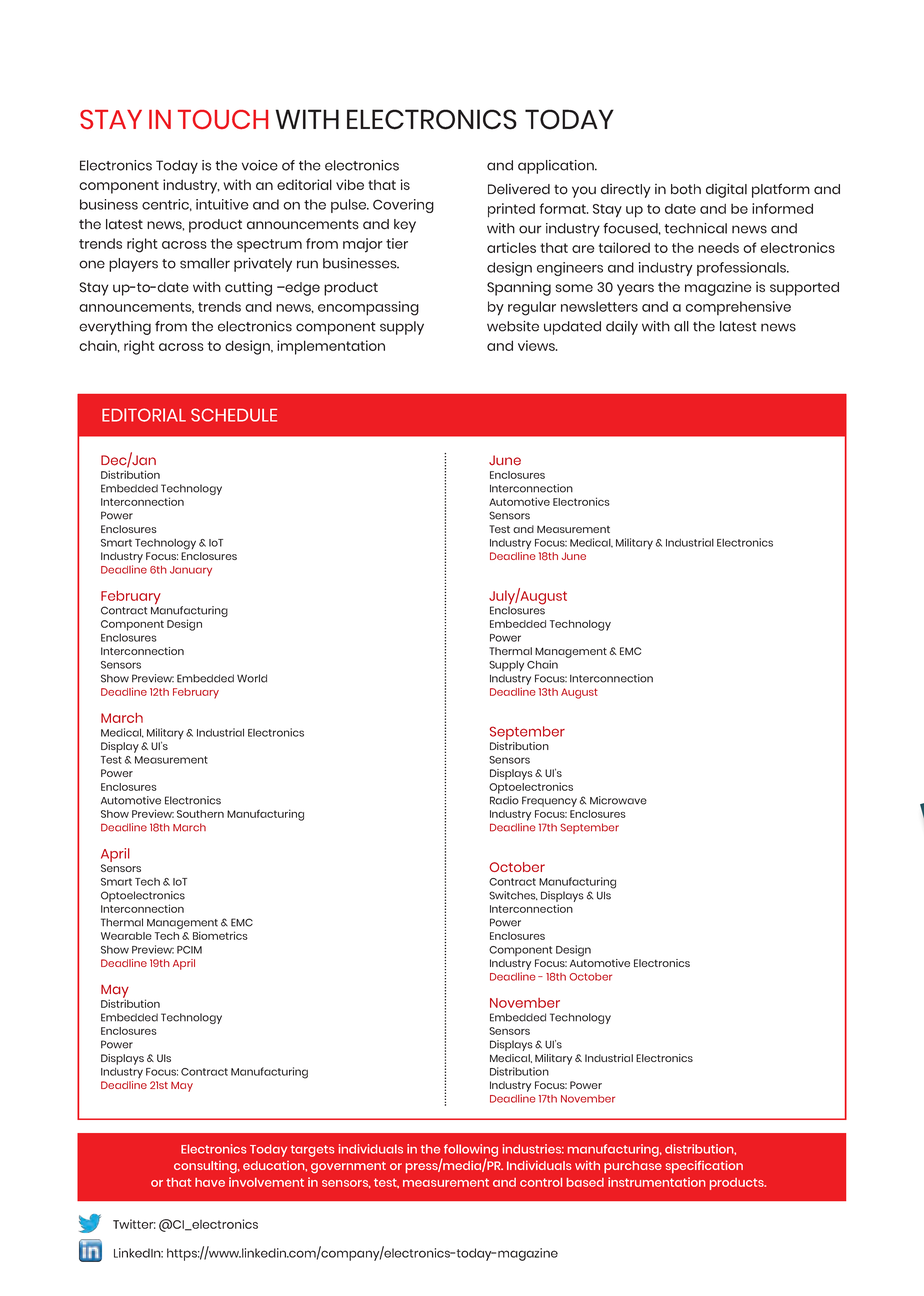  What do you see at coordinates (618, 800) in the screenshot?
I see `Microwave` at bounding box center [618, 800].
